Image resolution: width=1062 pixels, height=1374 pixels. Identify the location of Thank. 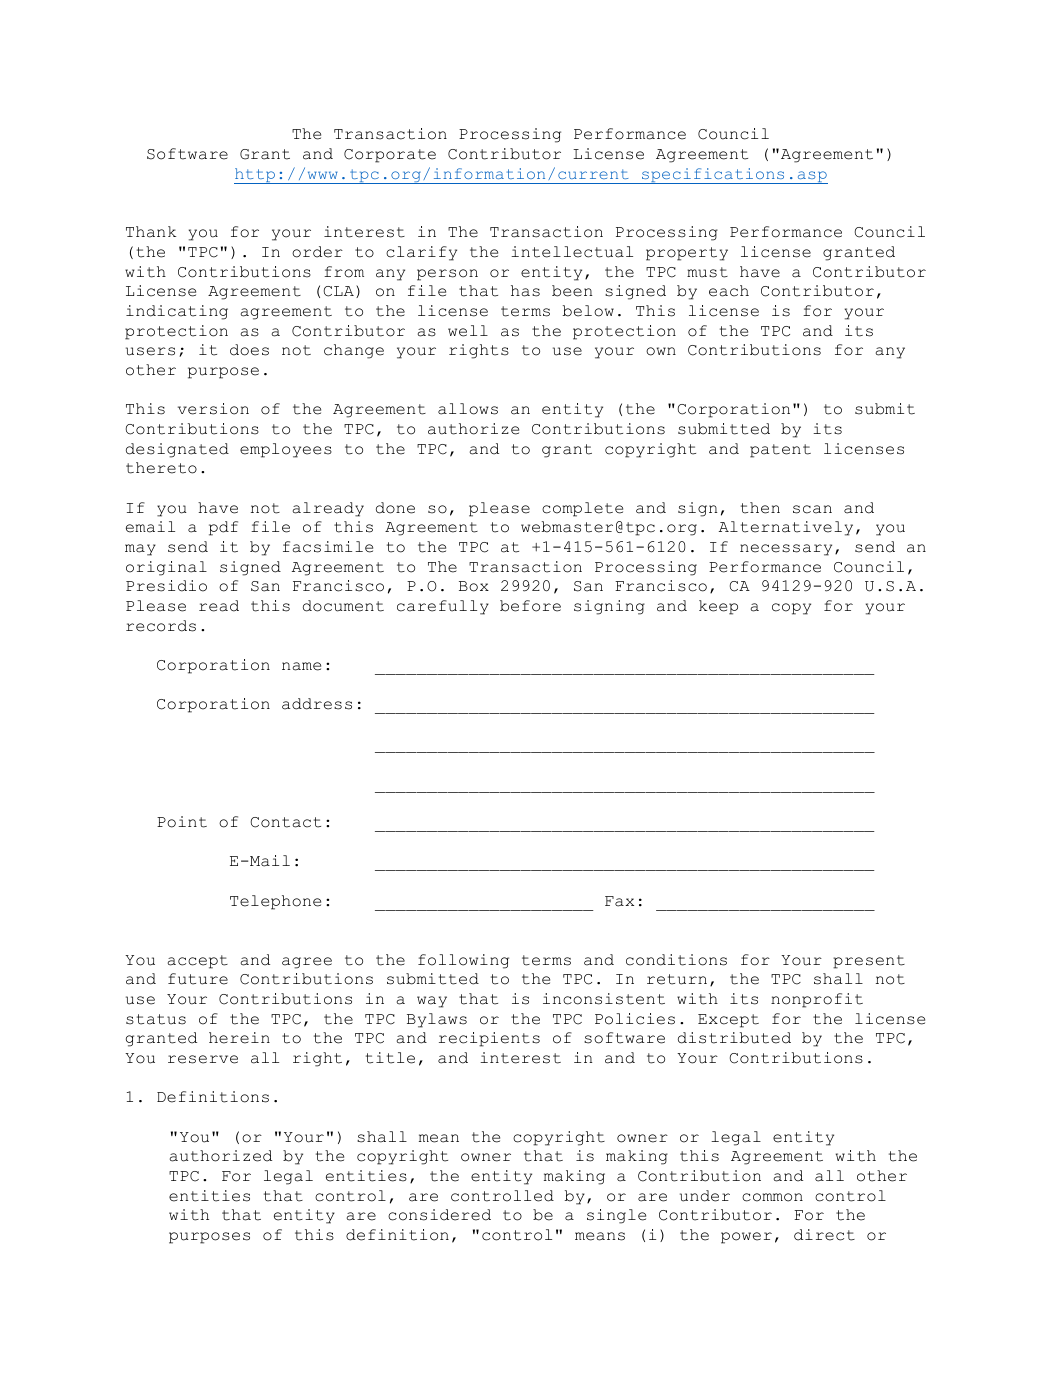
(151, 232).
